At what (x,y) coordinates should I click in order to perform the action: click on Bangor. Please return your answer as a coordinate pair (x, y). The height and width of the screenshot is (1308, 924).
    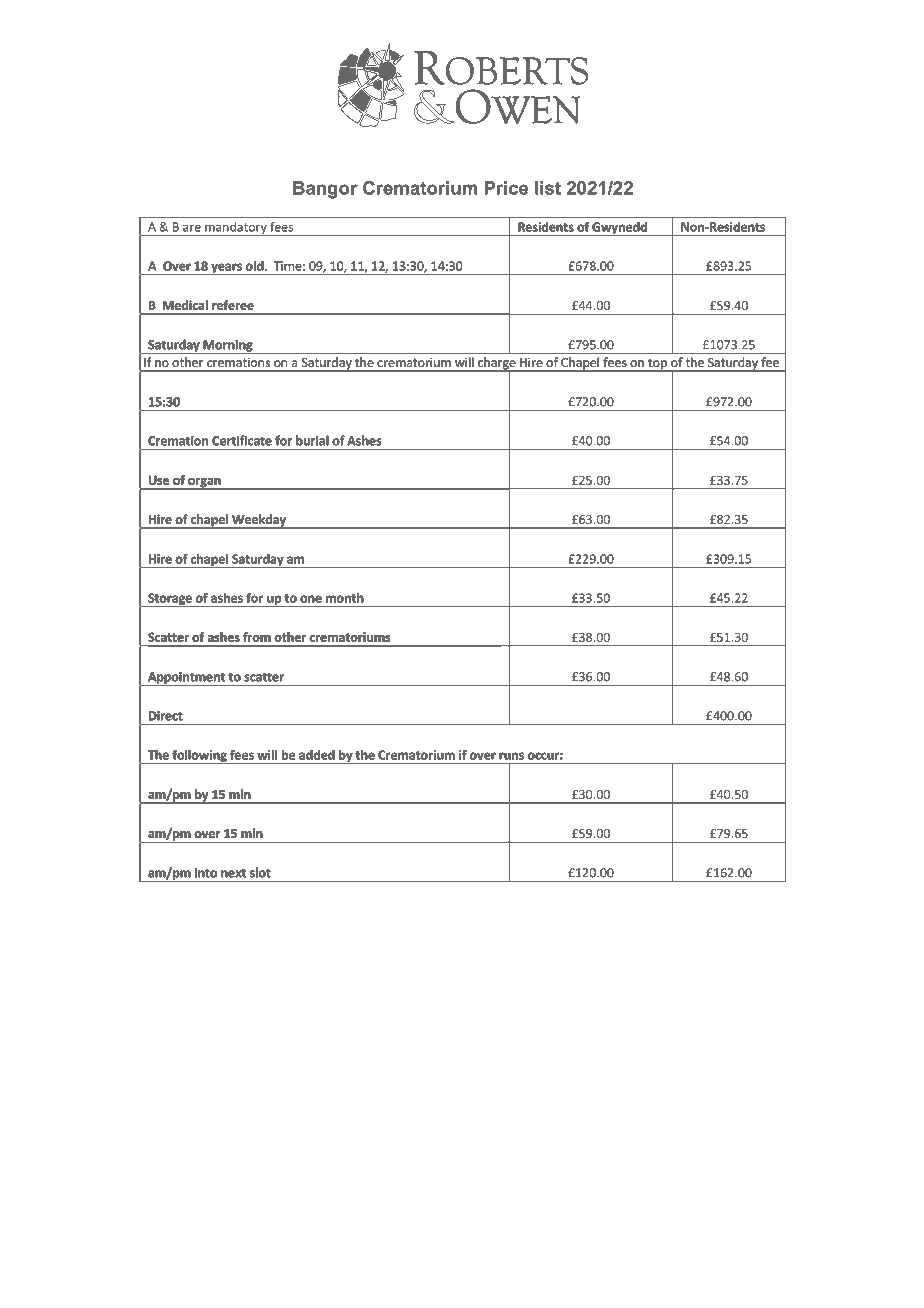
    Looking at the image, I should click on (325, 190).
